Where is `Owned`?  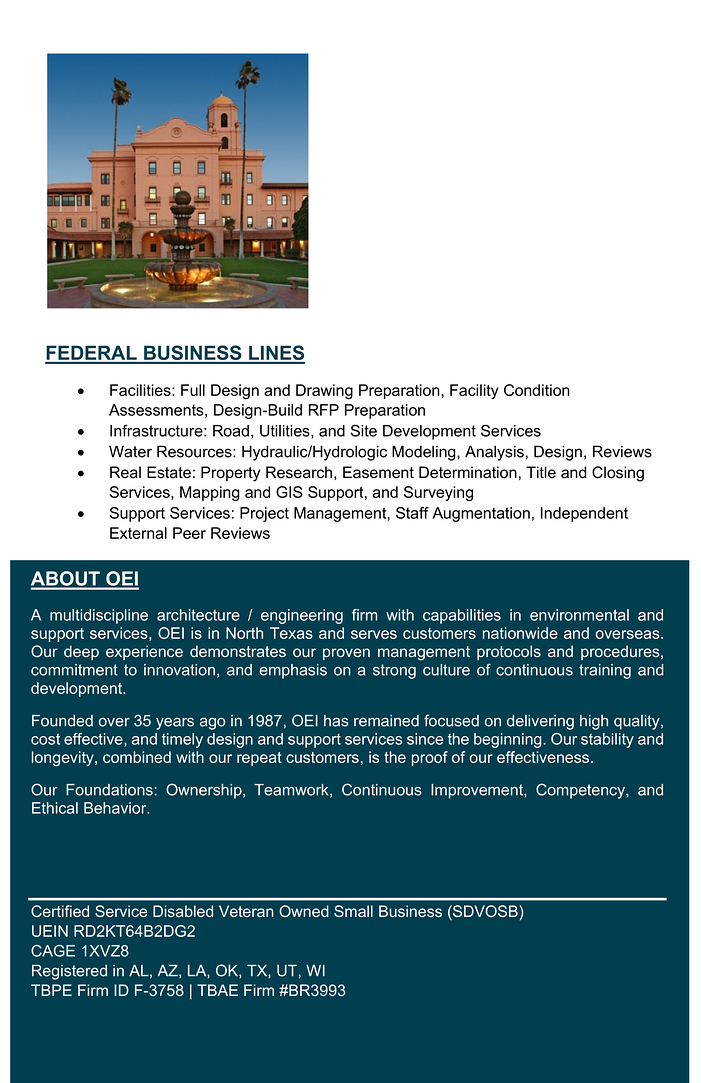
Owned is located at coordinates (304, 911).
